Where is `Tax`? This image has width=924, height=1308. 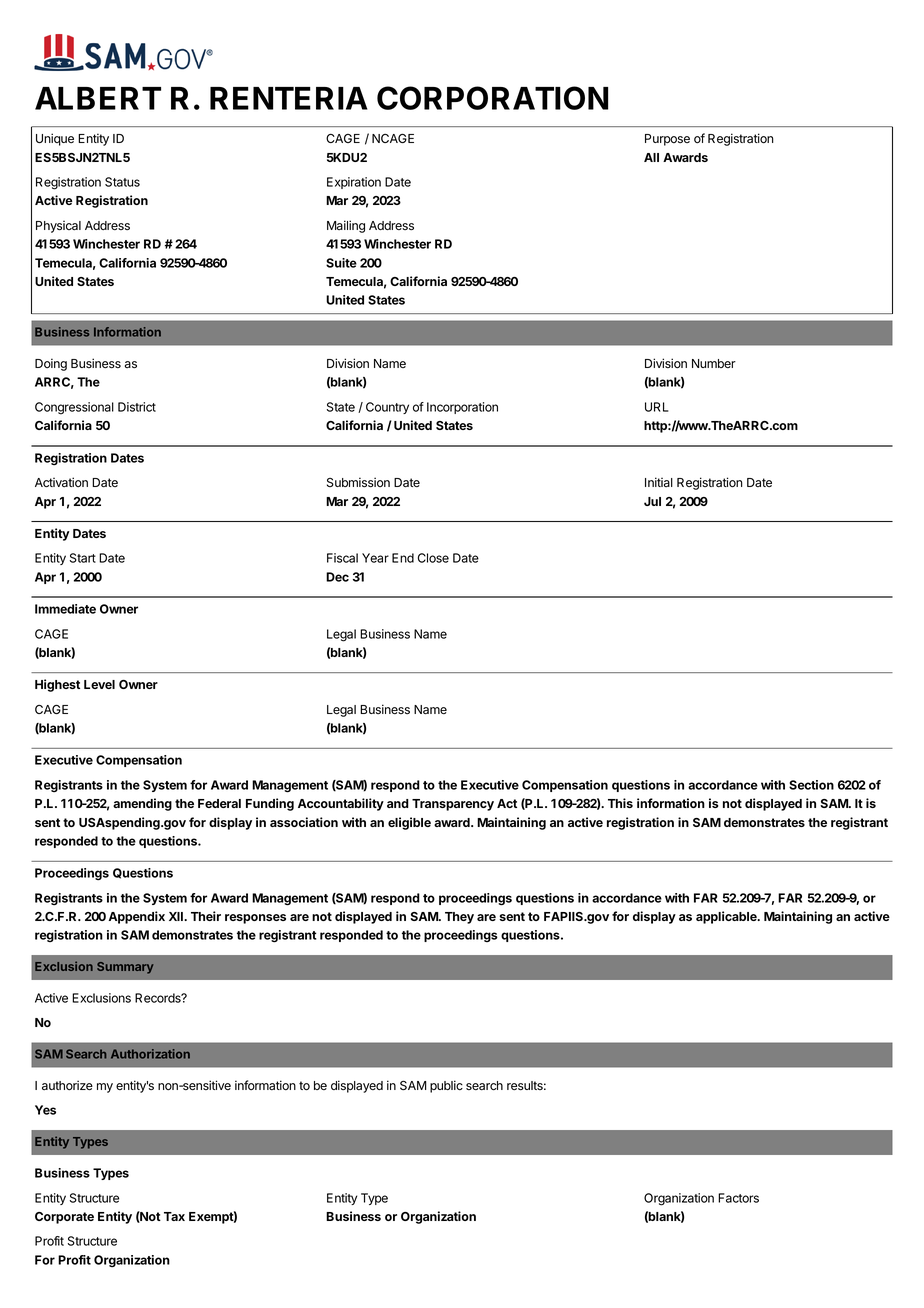 Tax is located at coordinates (174, 1216).
